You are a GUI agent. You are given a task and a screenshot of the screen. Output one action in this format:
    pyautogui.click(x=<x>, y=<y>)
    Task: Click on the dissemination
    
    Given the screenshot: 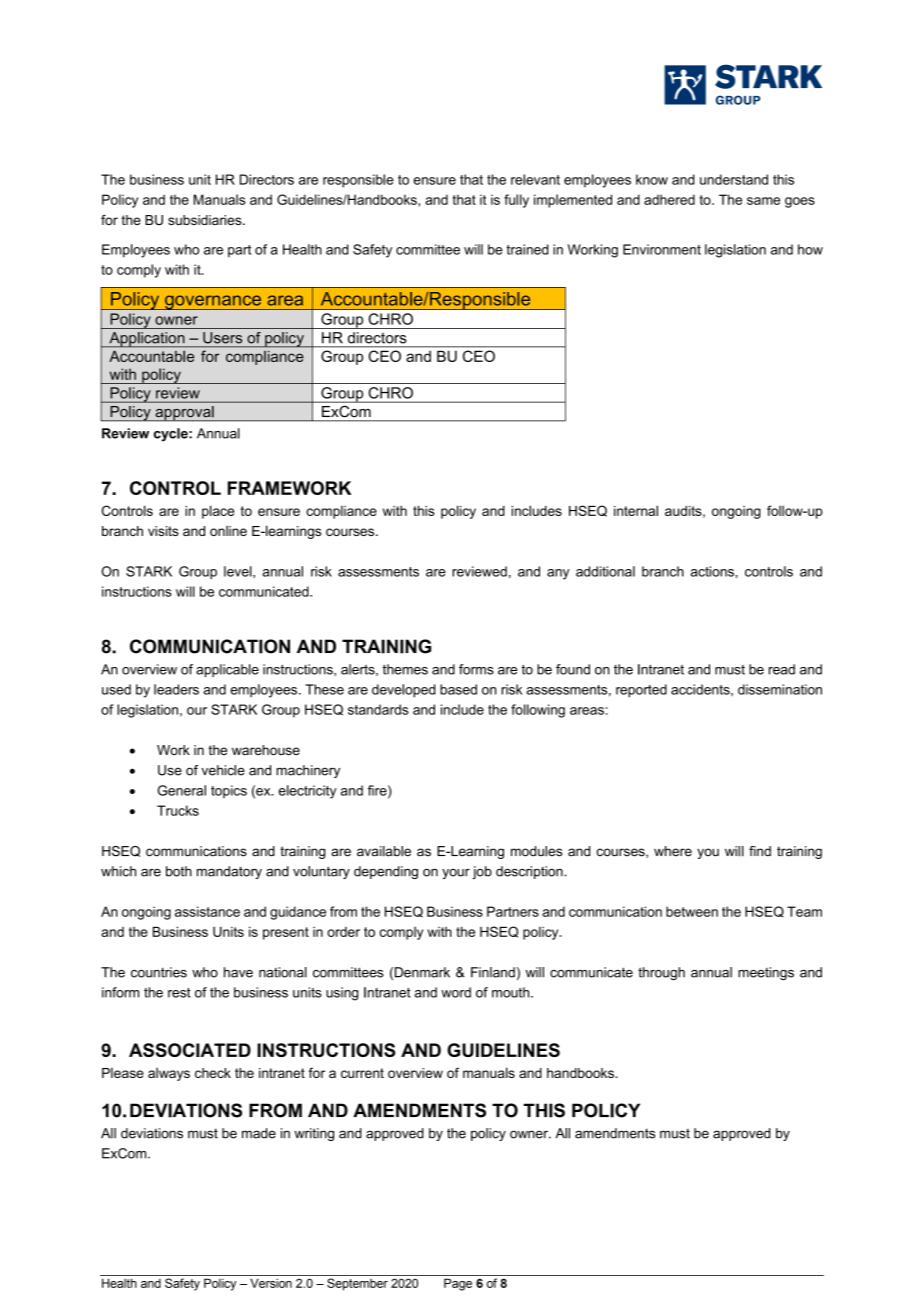 What is the action you would take?
    pyautogui.click(x=780, y=689)
